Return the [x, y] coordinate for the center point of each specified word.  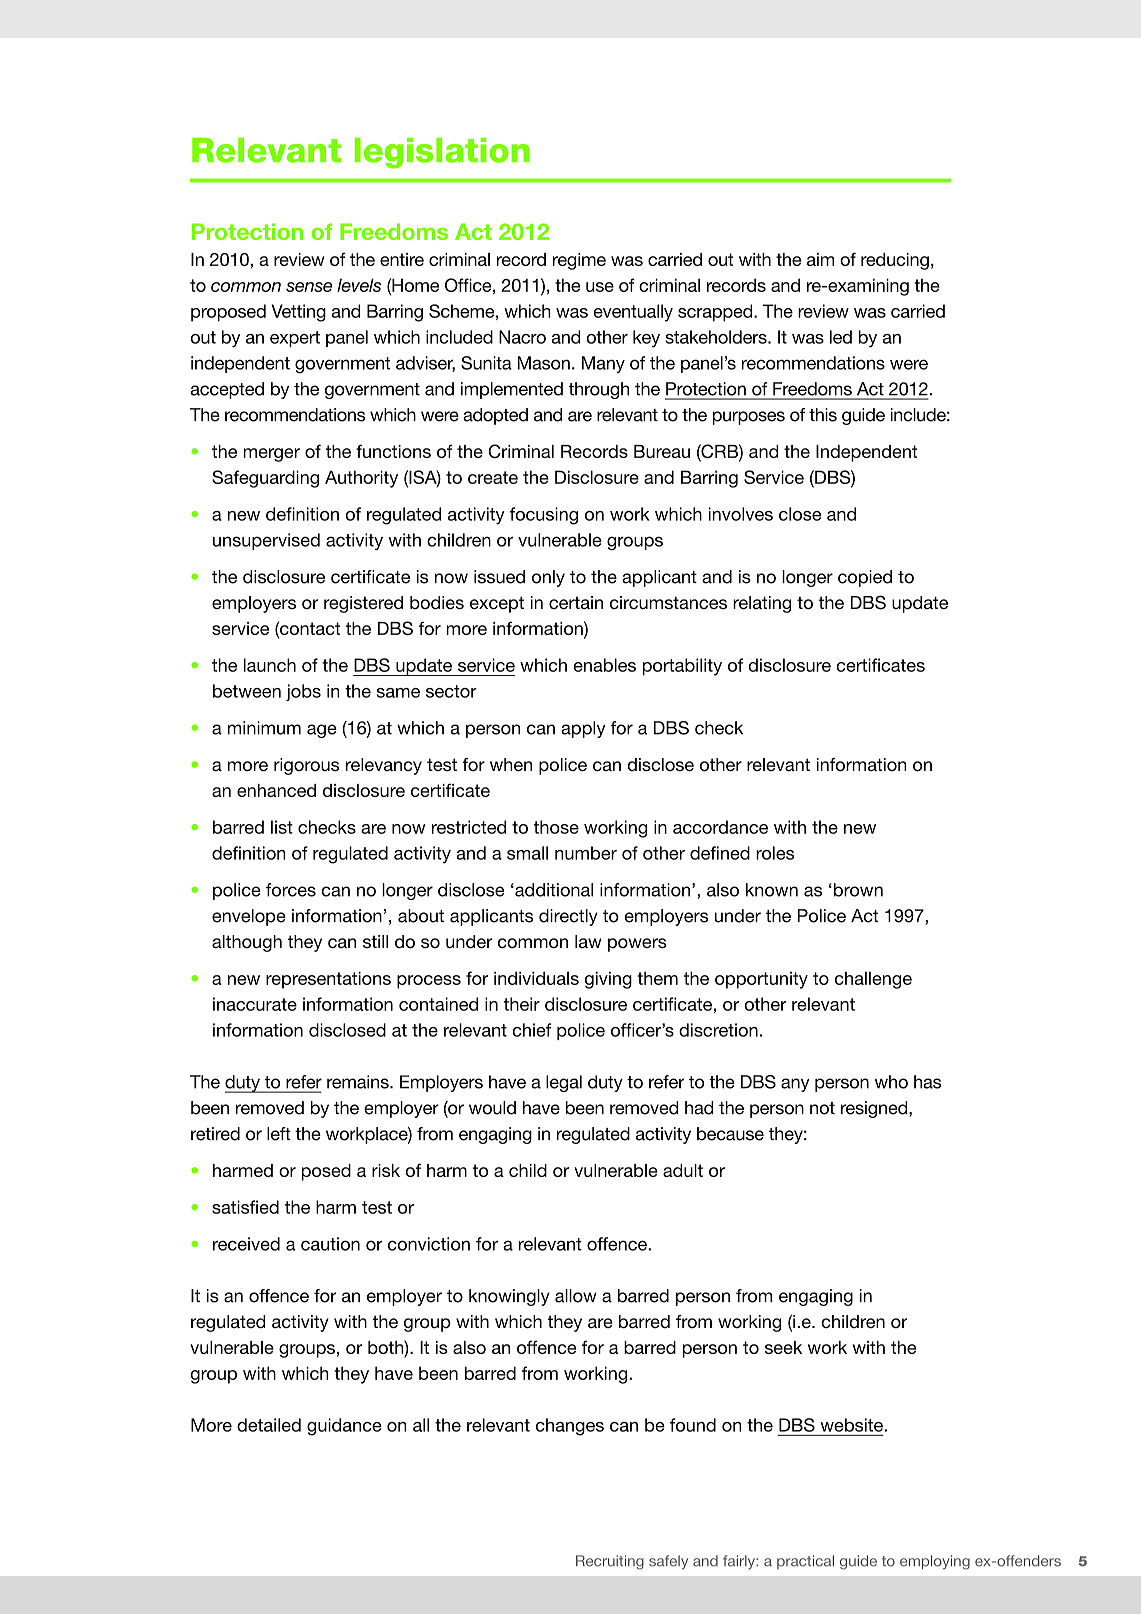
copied [865, 578]
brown [858, 890]
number [586, 853]
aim [820, 259]
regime [579, 261]
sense [309, 287]
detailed [269, 1425]
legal [564, 1083]
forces [291, 890]
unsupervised [266, 541]
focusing [544, 516]
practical [805, 1562]
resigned [875, 1109]
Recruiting [610, 1562]
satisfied [245, 1207]
